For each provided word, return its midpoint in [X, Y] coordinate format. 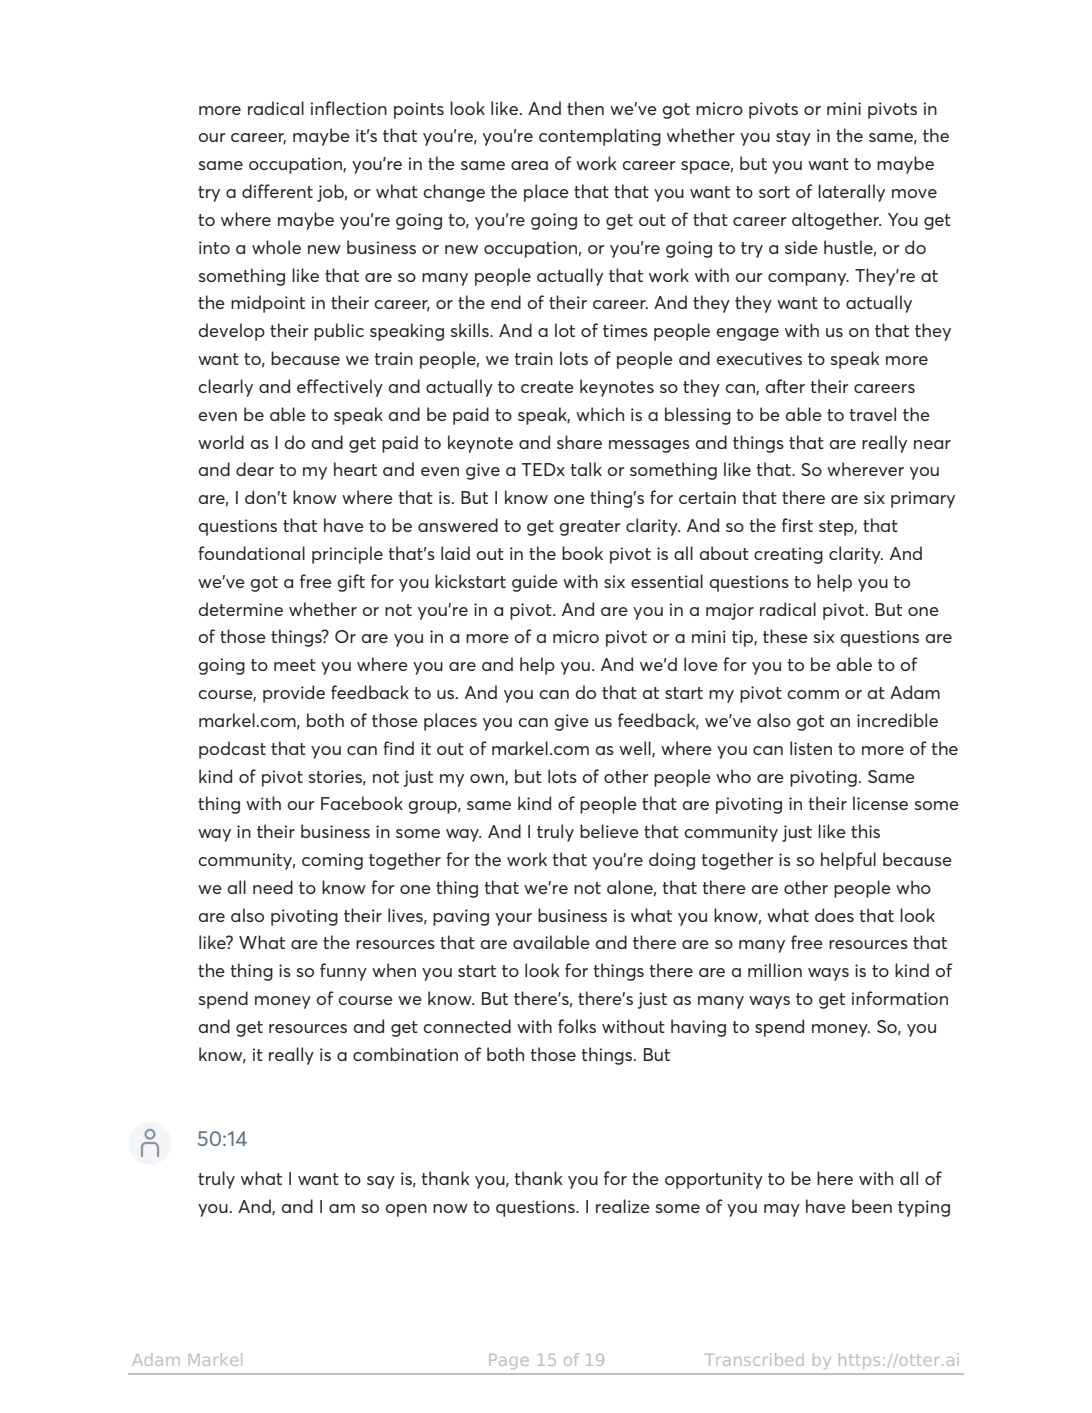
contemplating [600, 137]
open [406, 1210]
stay [793, 138]
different [277, 191]
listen [811, 748]
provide [294, 694]
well [636, 749]
